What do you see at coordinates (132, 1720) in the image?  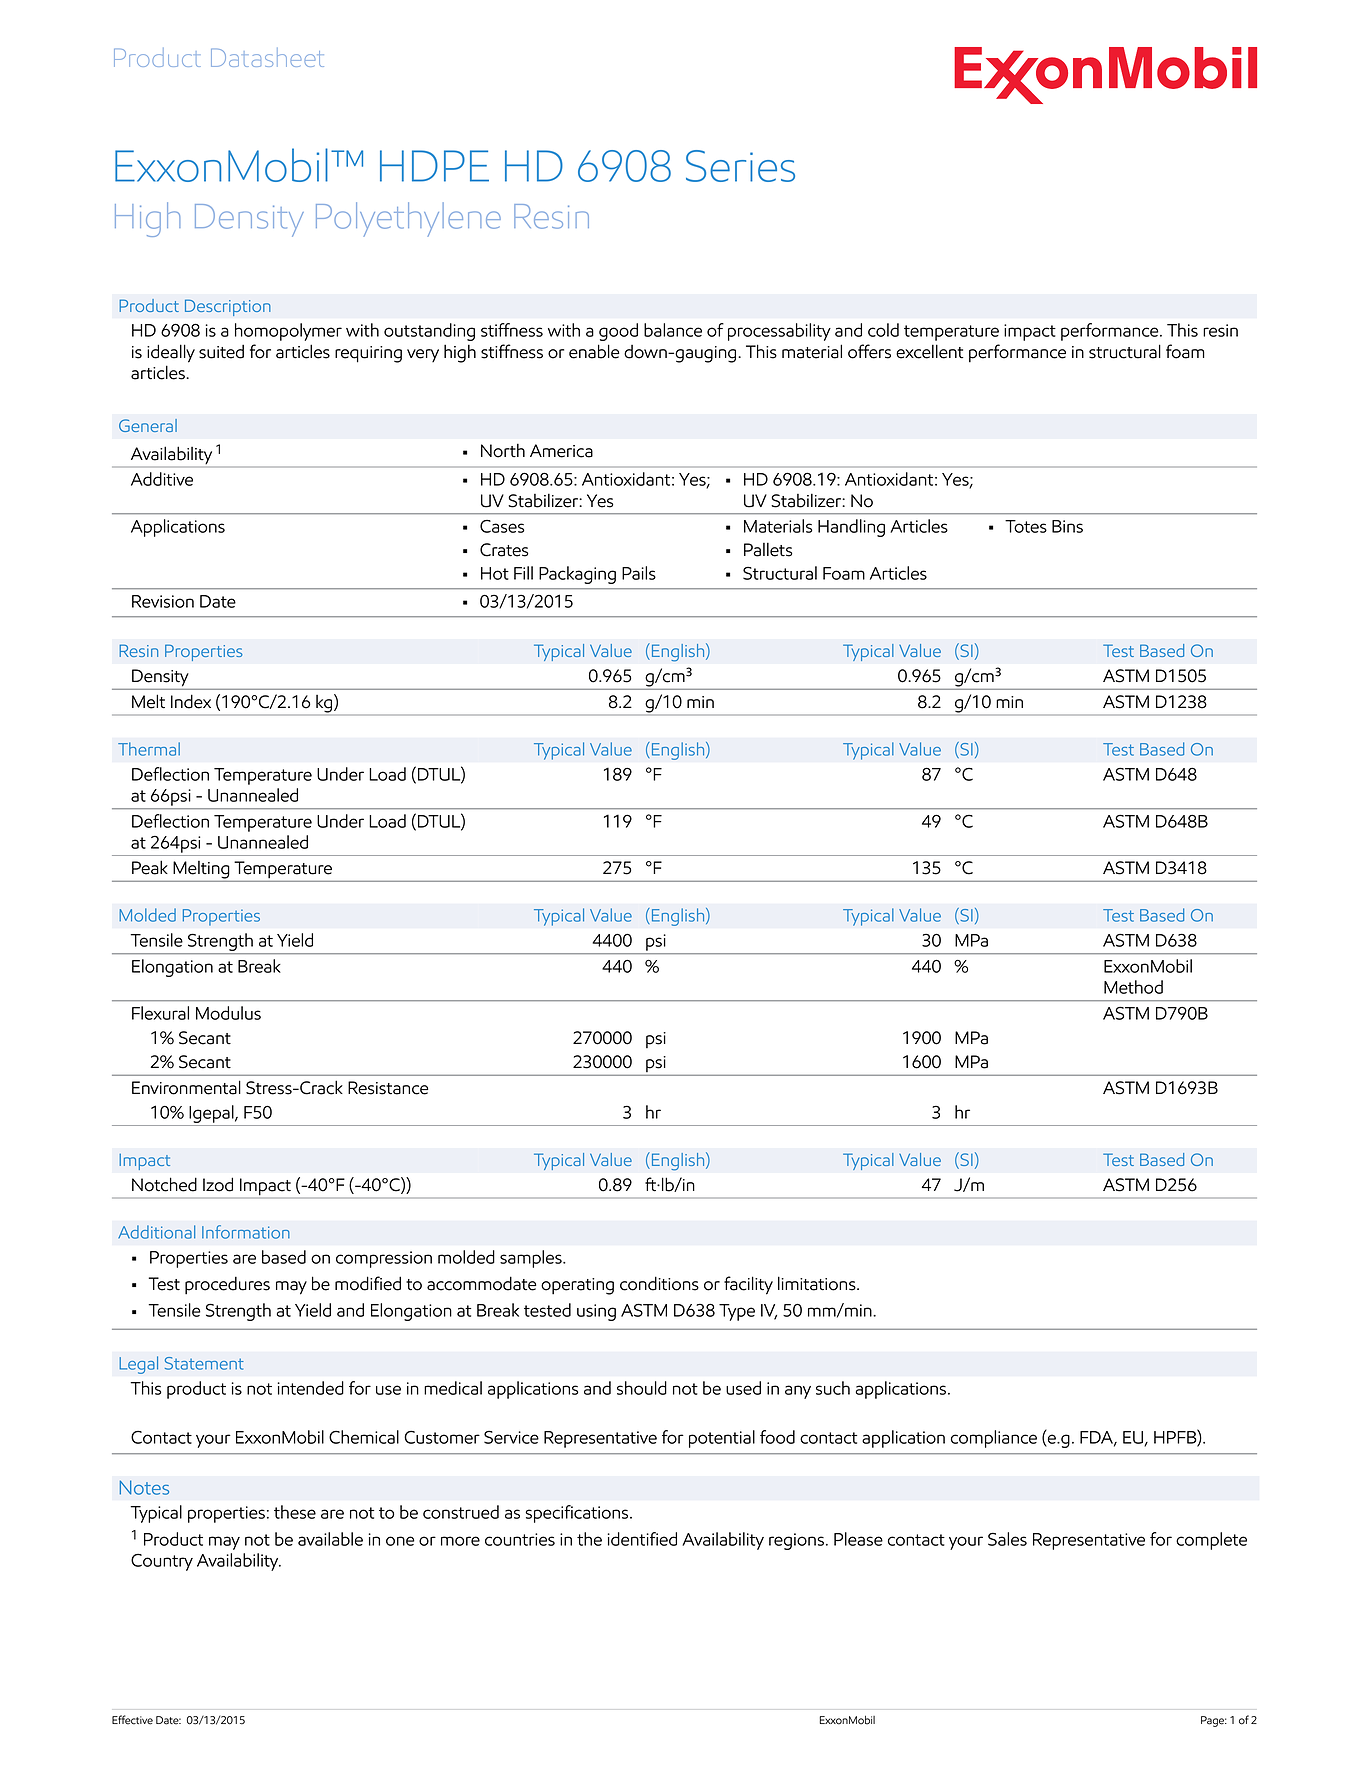 I see `Effective` at bounding box center [132, 1720].
